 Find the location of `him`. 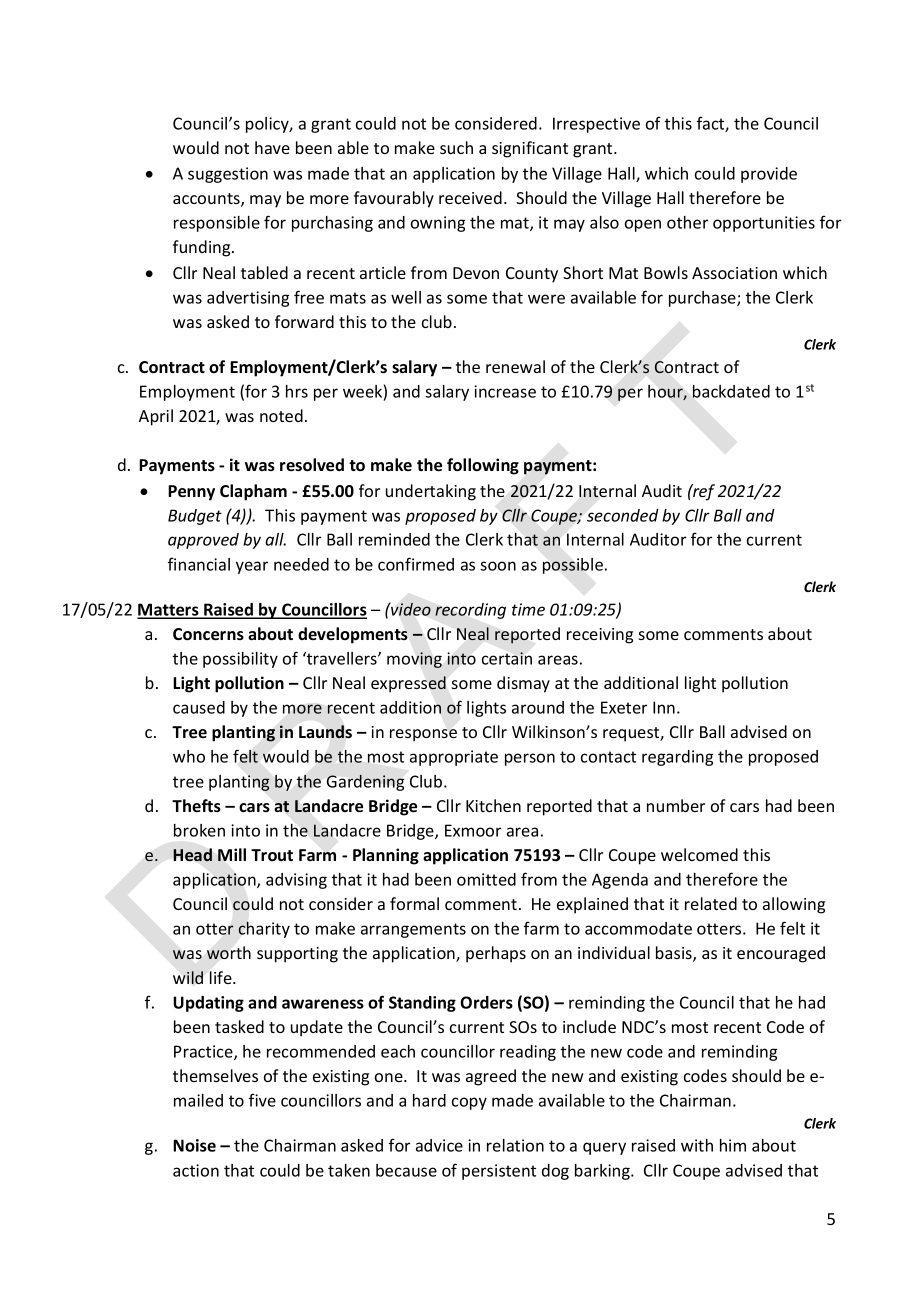

him is located at coordinates (733, 1145).
